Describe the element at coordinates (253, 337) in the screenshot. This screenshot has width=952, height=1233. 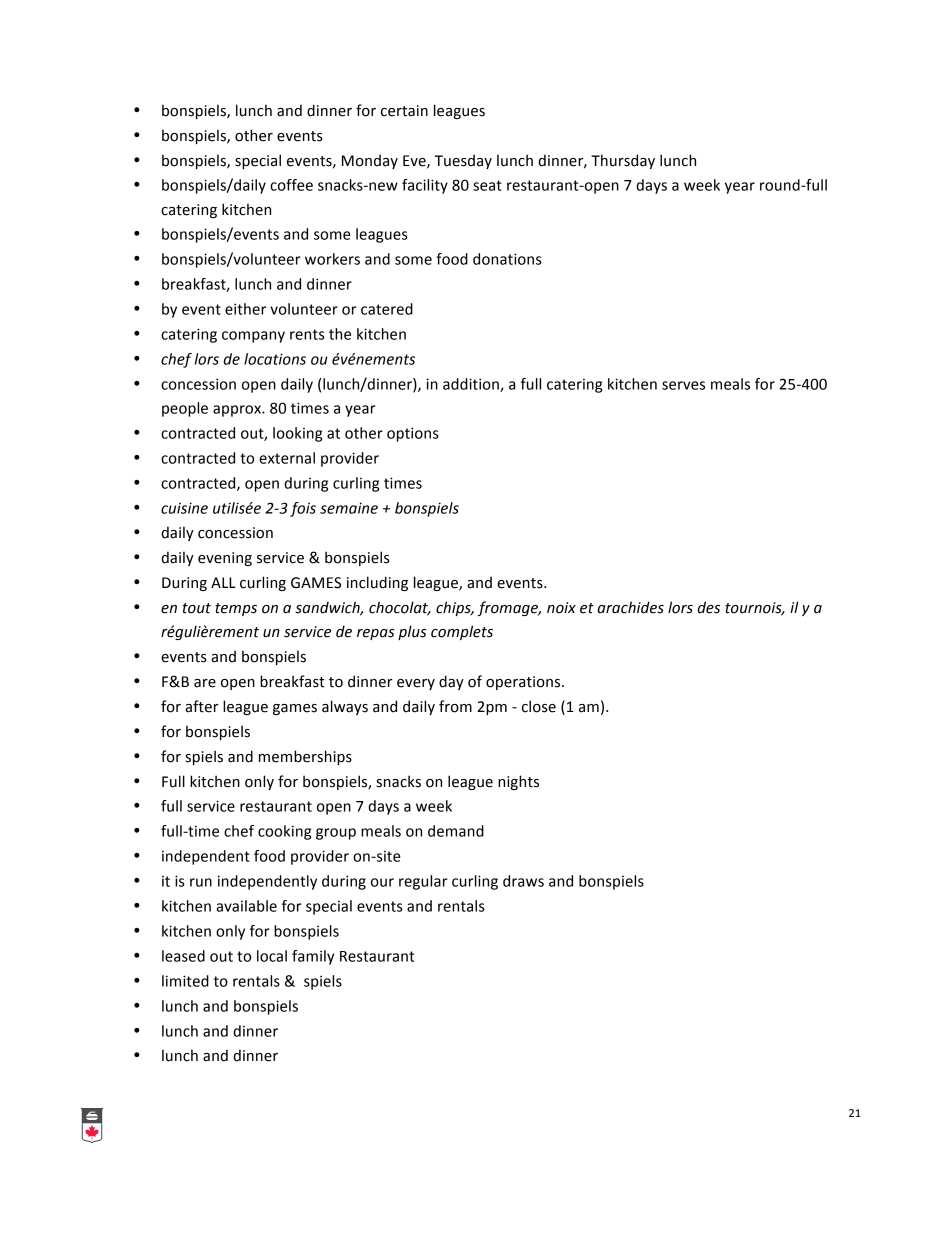
I see `company` at that location.
